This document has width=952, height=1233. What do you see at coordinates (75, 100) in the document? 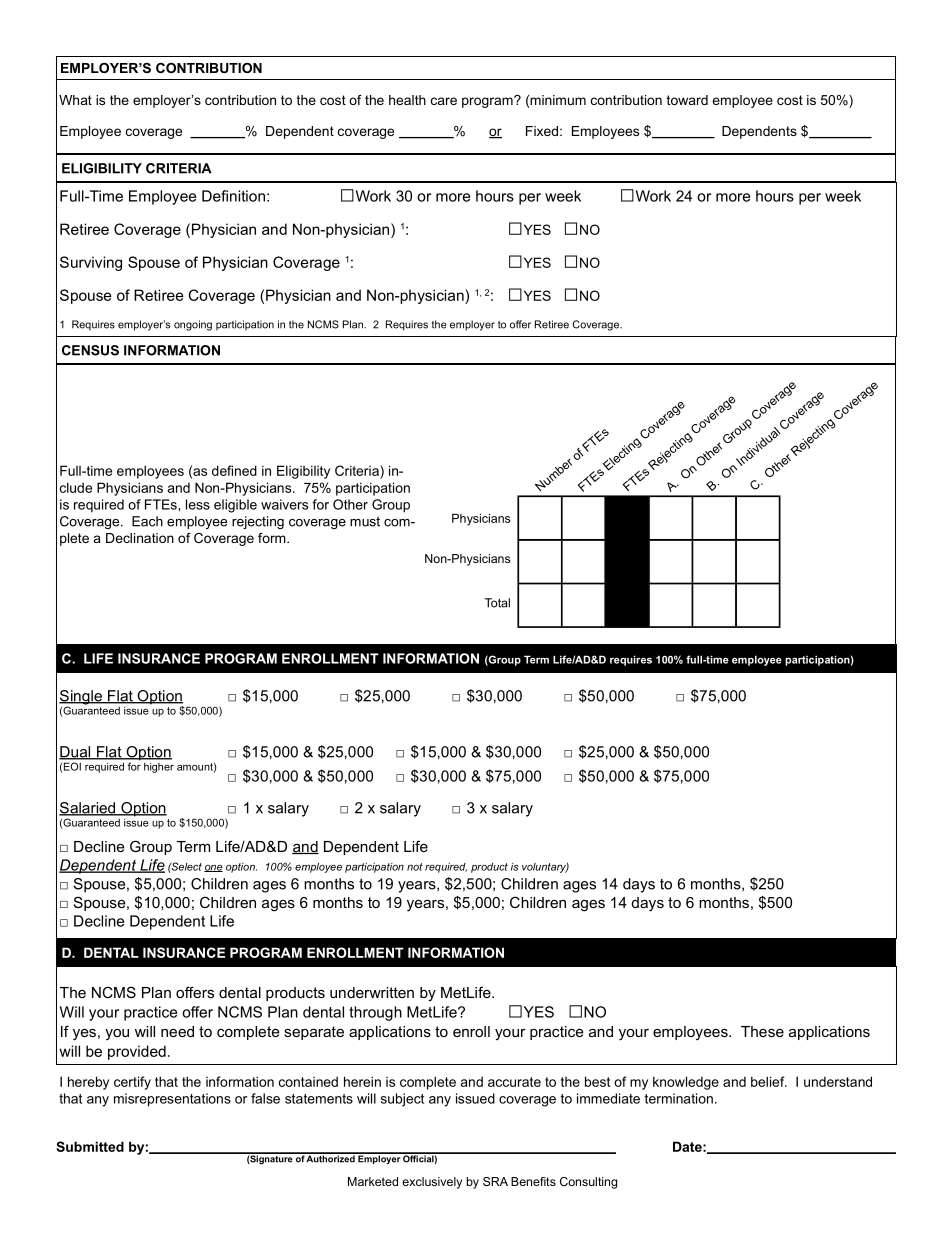
I see `What` at bounding box center [75, 100].
